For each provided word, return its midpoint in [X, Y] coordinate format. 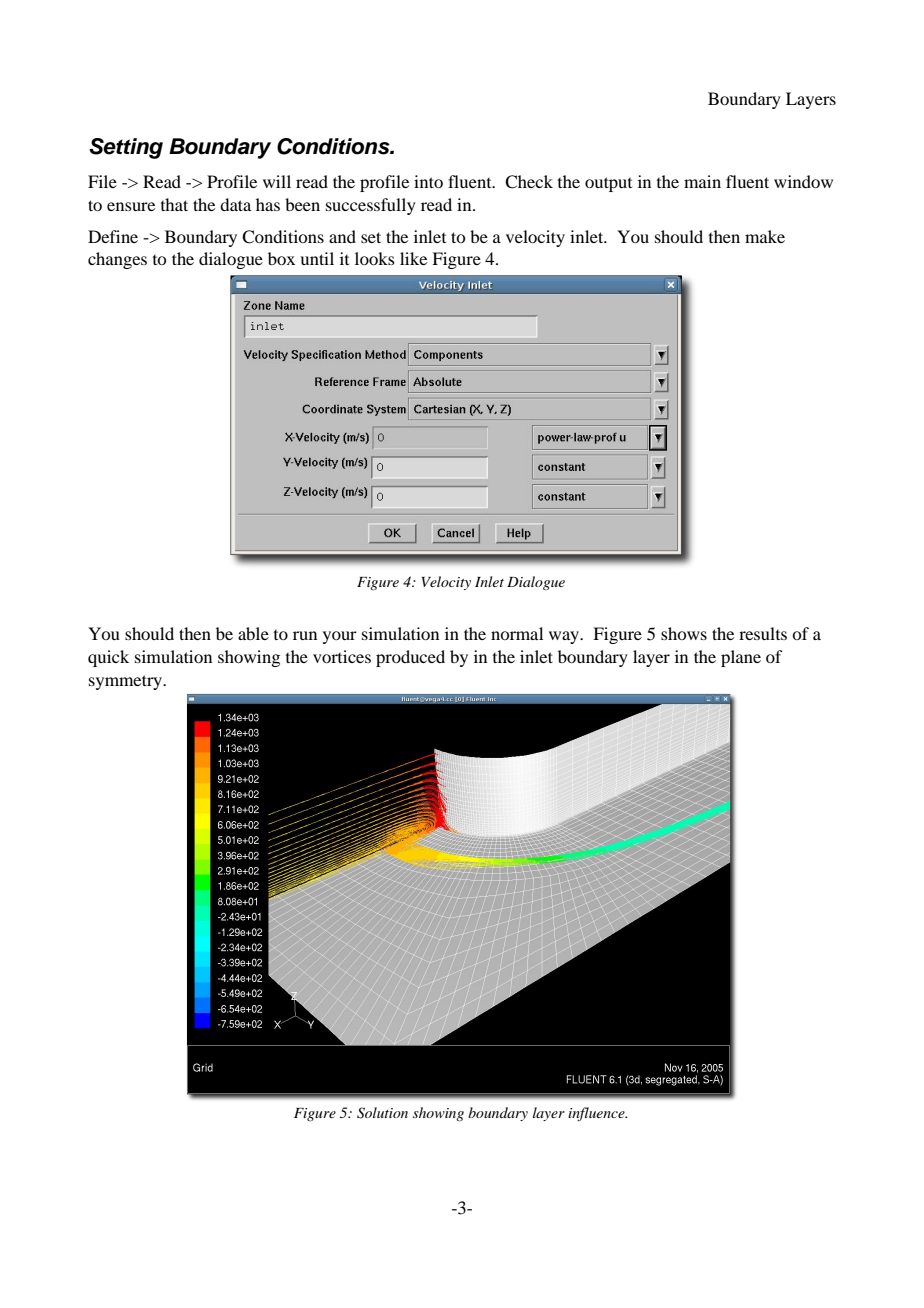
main [702, 181]
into [428, 181]
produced [410, 658]
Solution [382, 1113]
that [174, 204]
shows [684, 633]
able [253, 633]
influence [597, 1114]
